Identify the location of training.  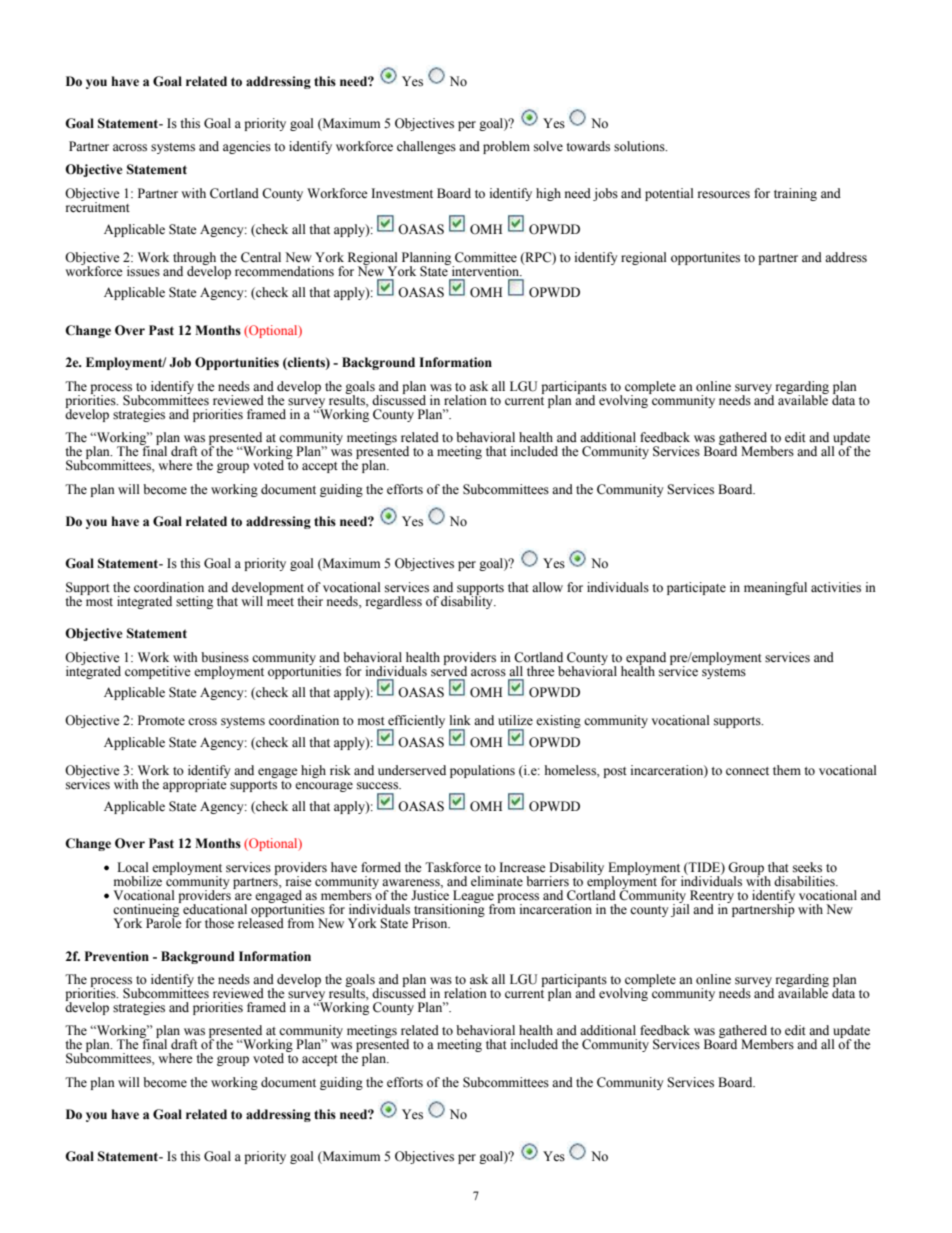
(795, 194).
